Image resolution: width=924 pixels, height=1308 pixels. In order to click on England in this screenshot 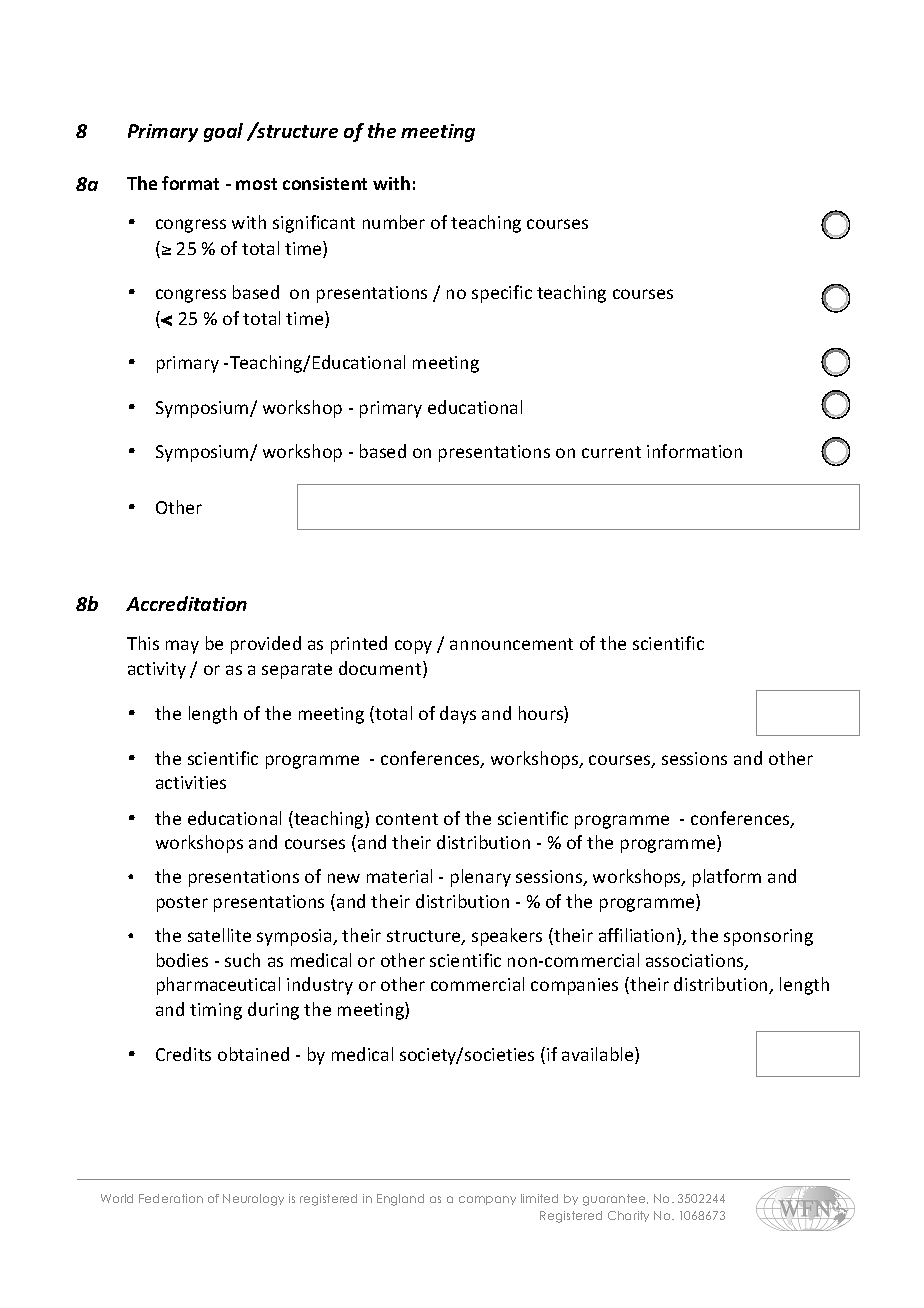, I will do `click(400, 1200)`.
